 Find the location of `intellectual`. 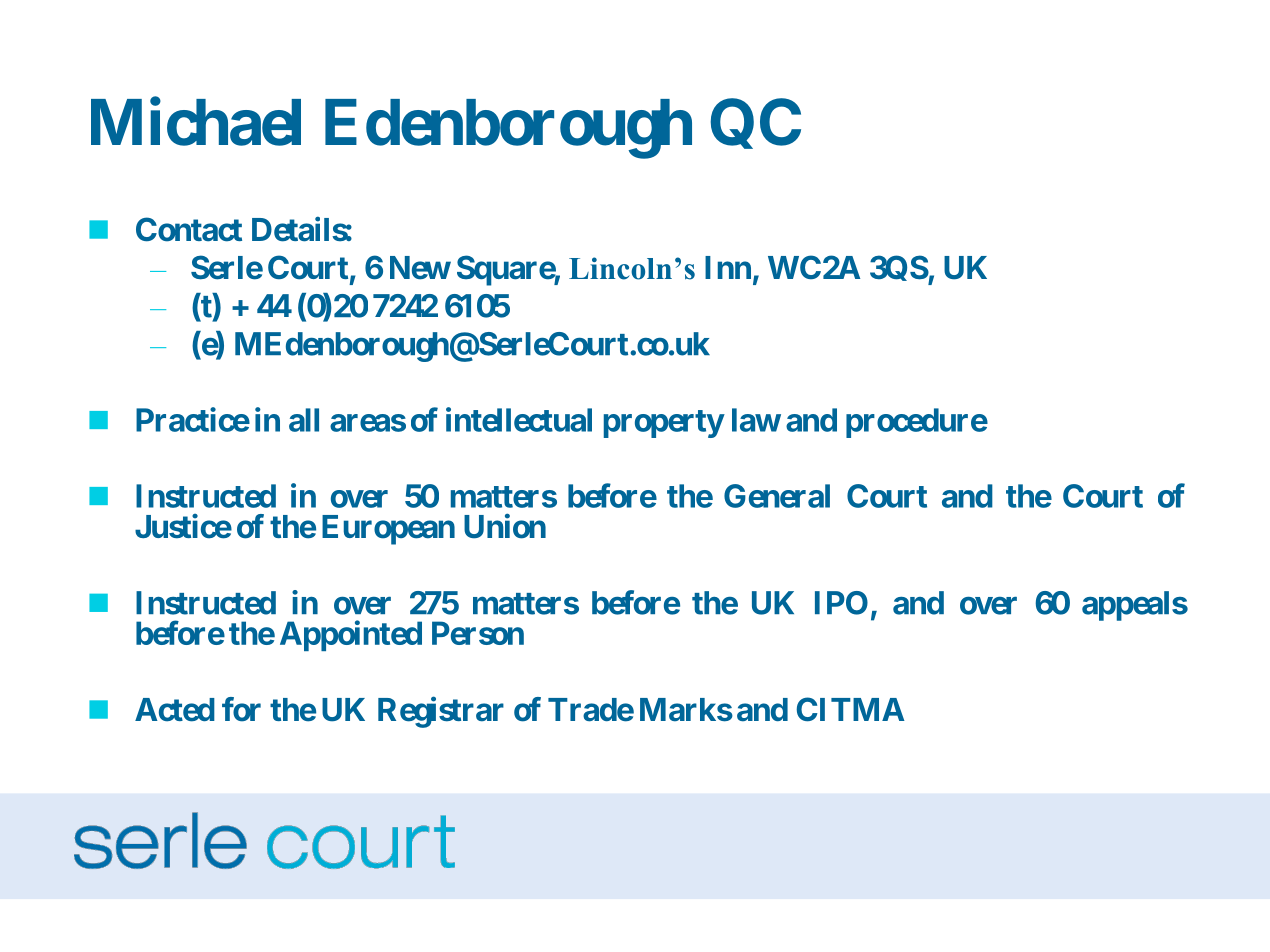

intellectual is located at coordinates (519, 419).
